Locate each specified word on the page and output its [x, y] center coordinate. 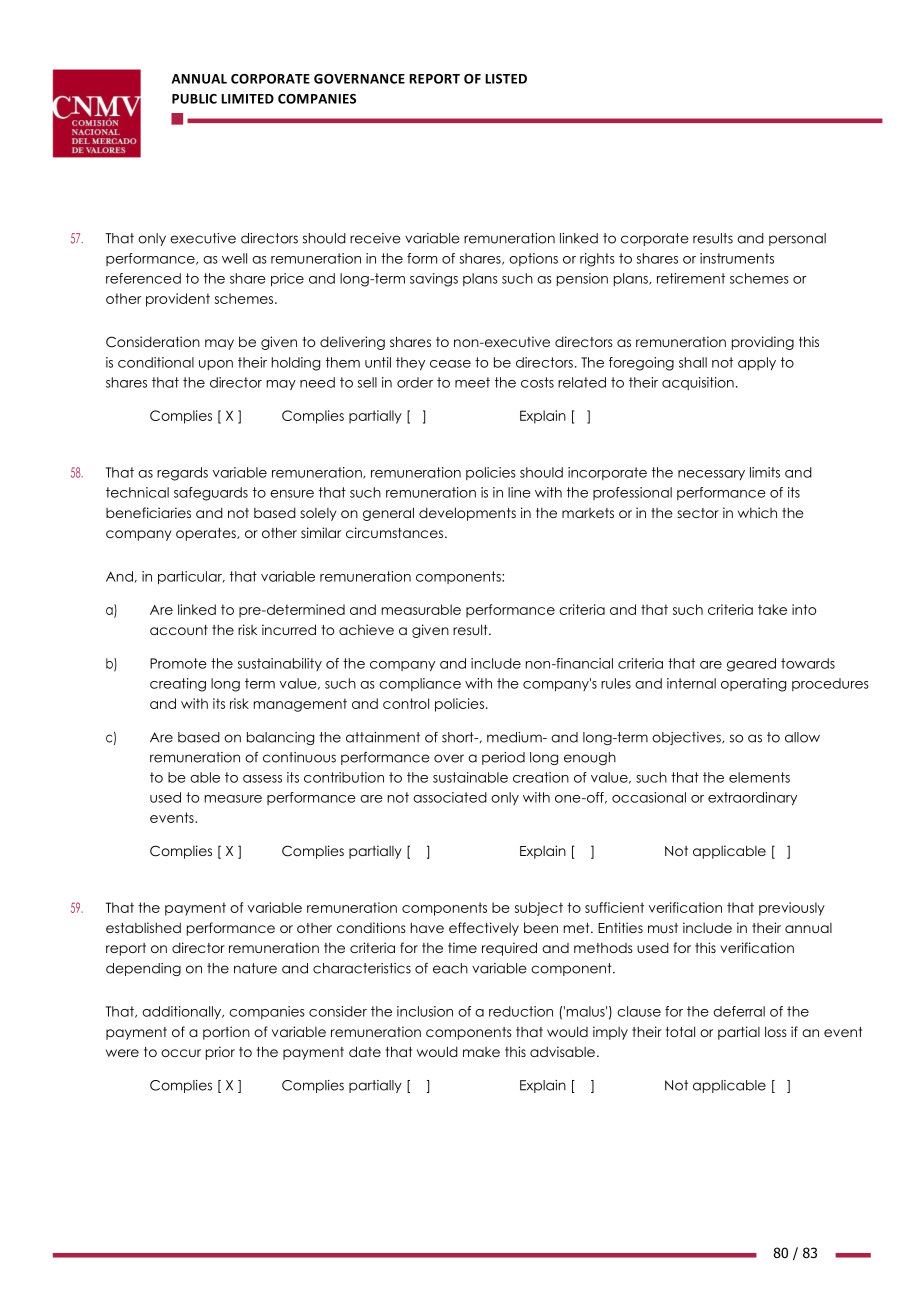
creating [178, 685]
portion [226, 1033]
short [459, 737]
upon [216, 365]
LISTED [506, 79]
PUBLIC [194, 99]
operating [753, 685]
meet [472, 382]
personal [797, 239]
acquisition [698, 383]
